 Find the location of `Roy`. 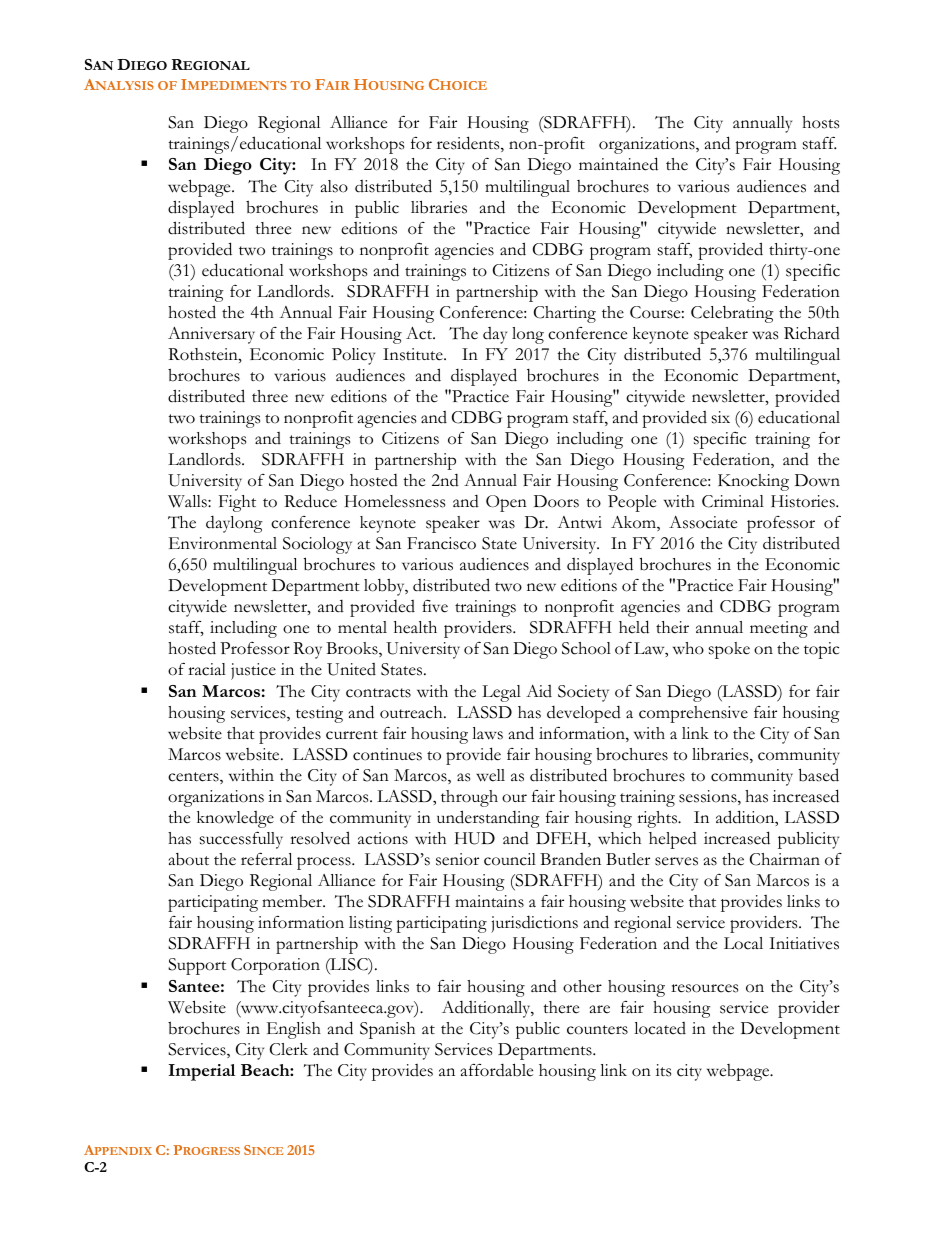

Roy is located at coordinates (307, 650).
